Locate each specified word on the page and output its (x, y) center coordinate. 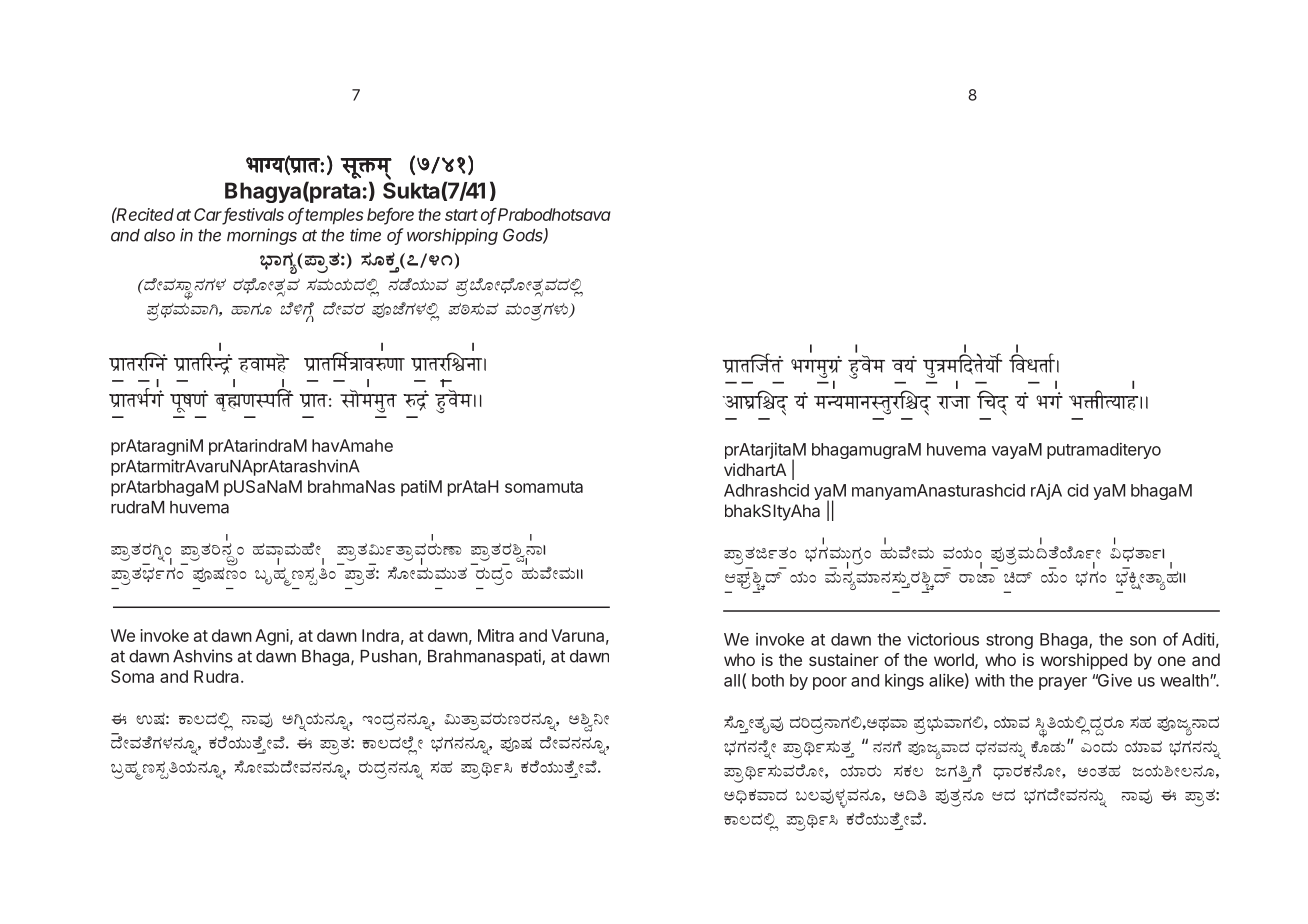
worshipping (452, 236)
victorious (943, 639)
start (461, 215)
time (365, 235)
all (732, 680)
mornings (262, 236)
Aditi (1198, 639)
